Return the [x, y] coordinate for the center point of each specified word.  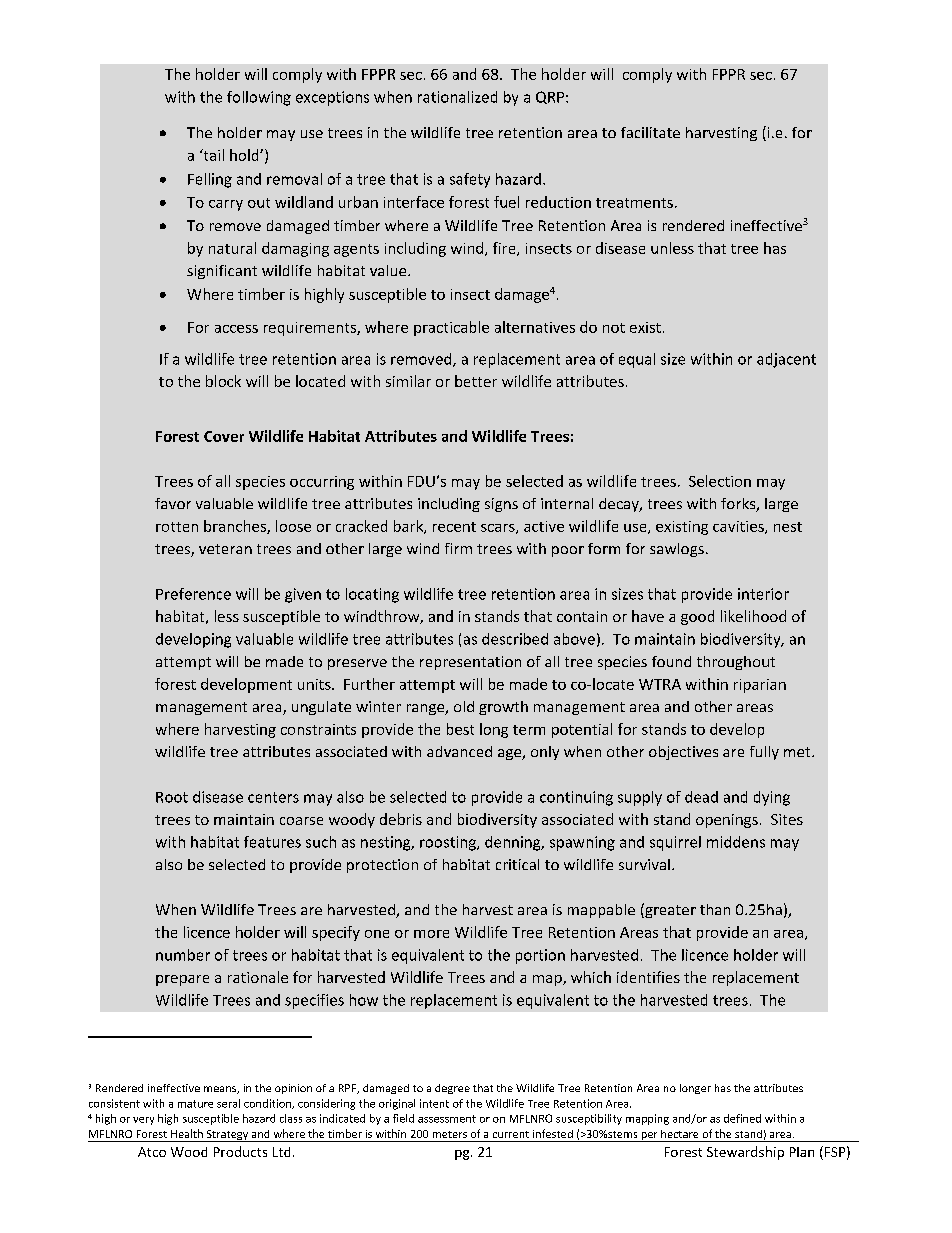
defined [742, 1118]
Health [187, 1133]
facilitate [650, 132]
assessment [447, 1119]
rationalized [457, 97]
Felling [210, 180]
